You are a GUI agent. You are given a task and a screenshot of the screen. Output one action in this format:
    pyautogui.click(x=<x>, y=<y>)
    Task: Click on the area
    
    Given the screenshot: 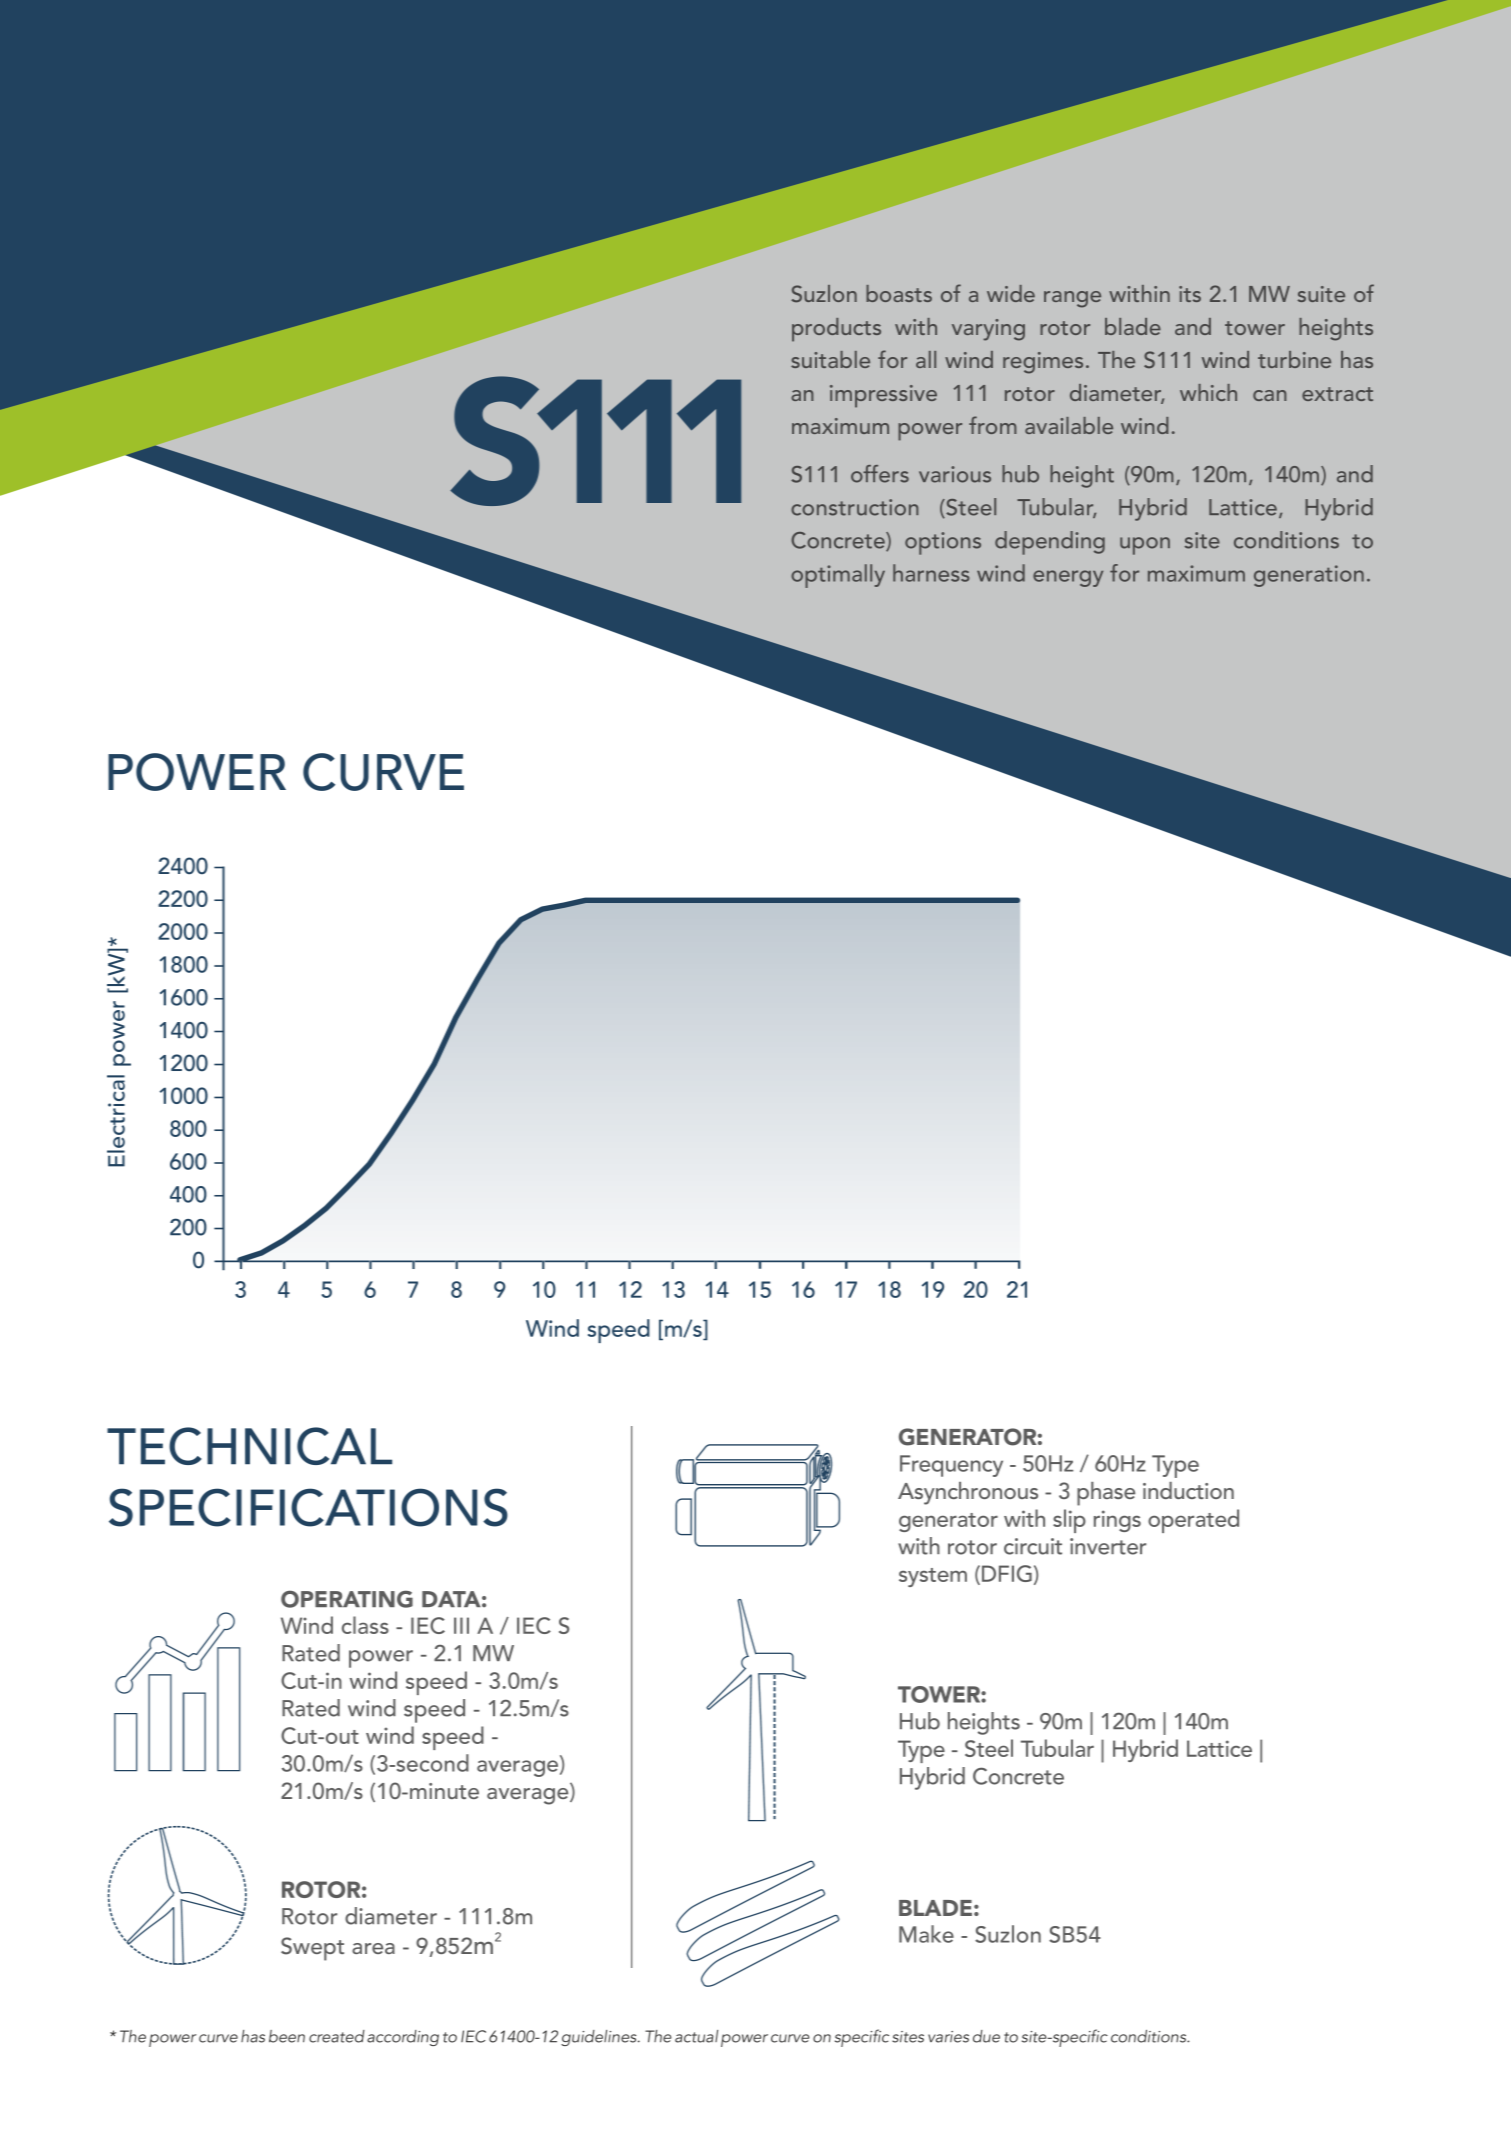 What is the action you would take?
    pyautogui.click(x=373, y=1948)
